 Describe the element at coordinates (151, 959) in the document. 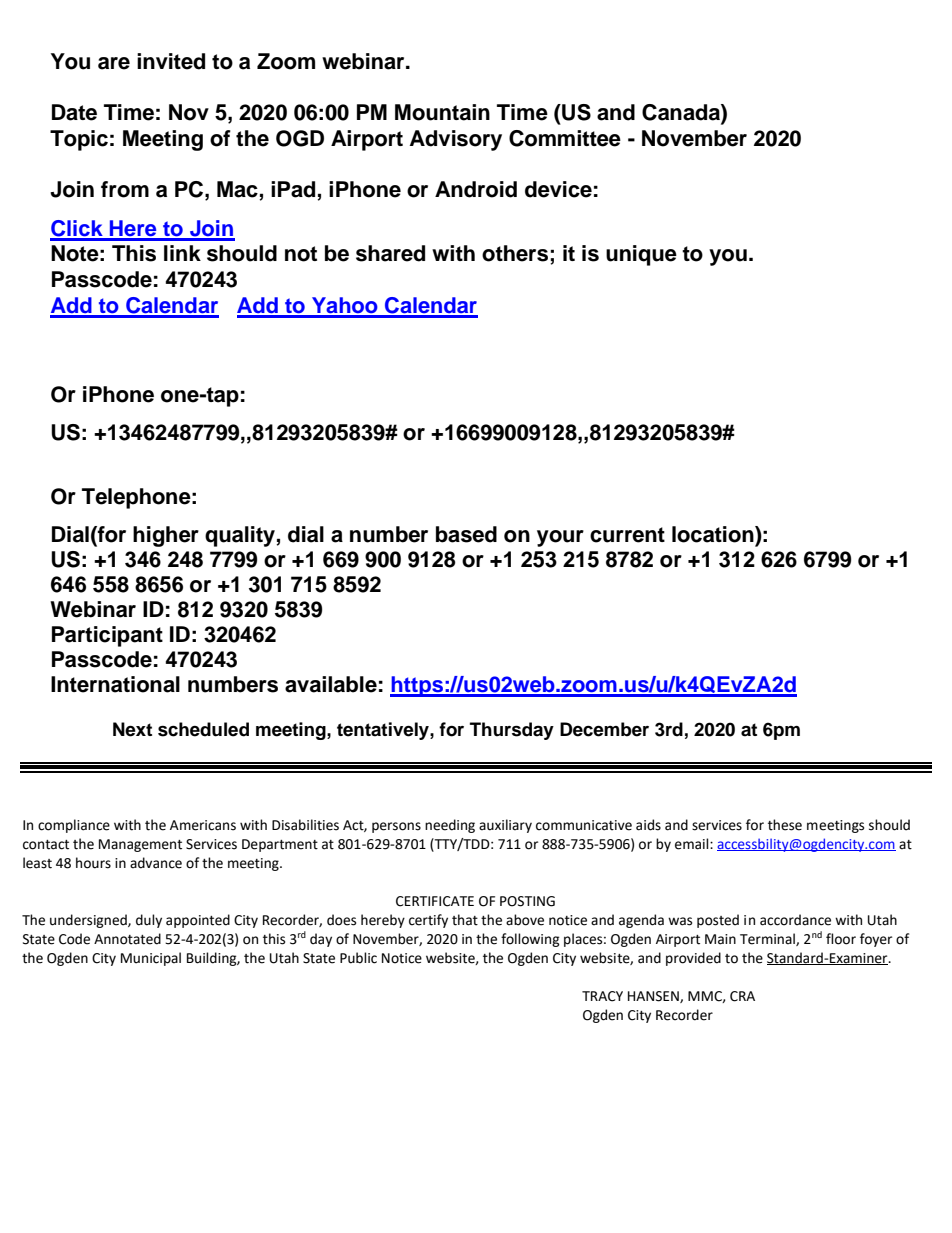

I see `Municipal` at that location.
